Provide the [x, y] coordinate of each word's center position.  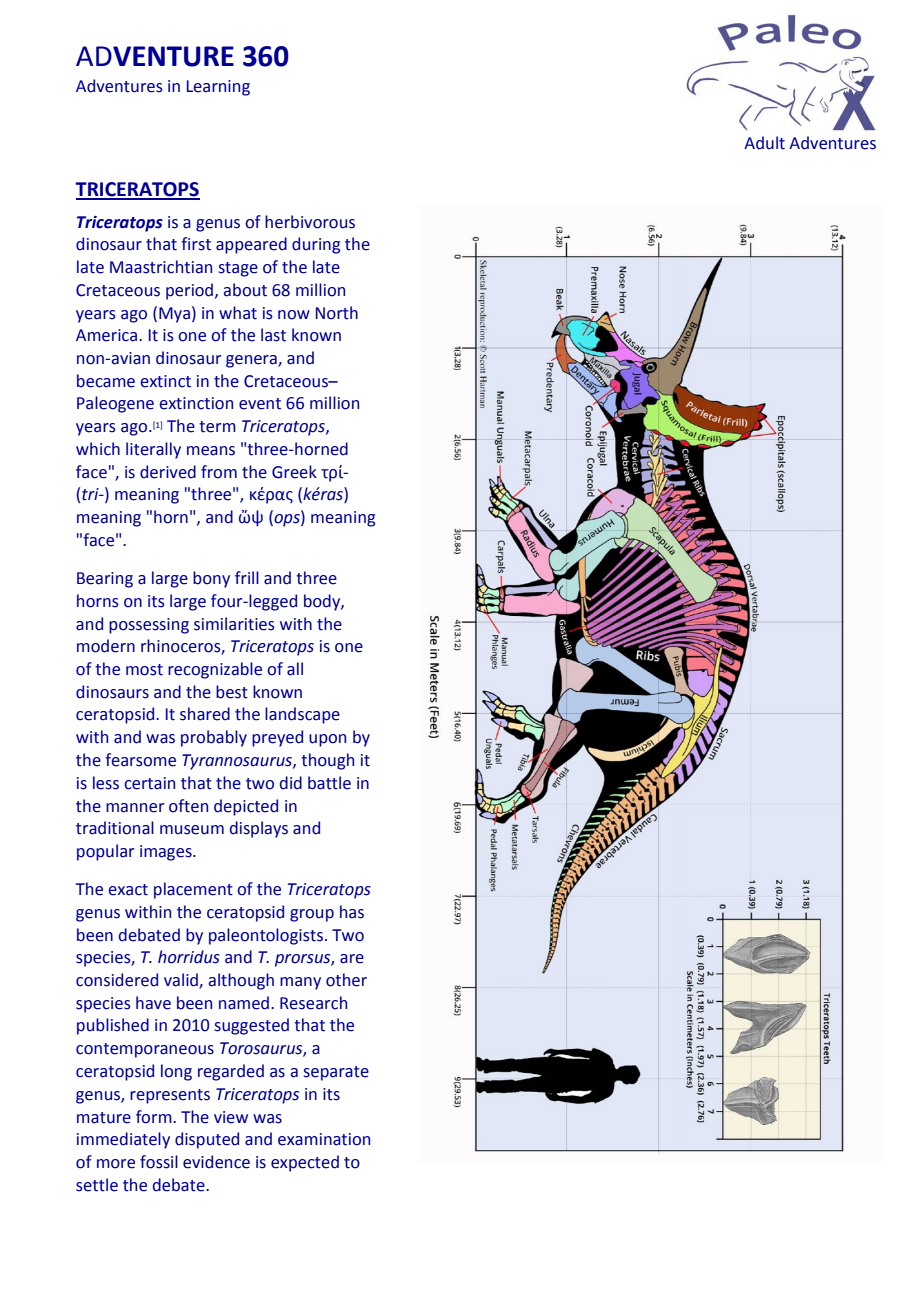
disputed [207, 1140]
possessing [149, 626]
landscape [302, 715]
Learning [218, 88]
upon [327, 740]
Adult [764, 143]
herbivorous [310, 222]
